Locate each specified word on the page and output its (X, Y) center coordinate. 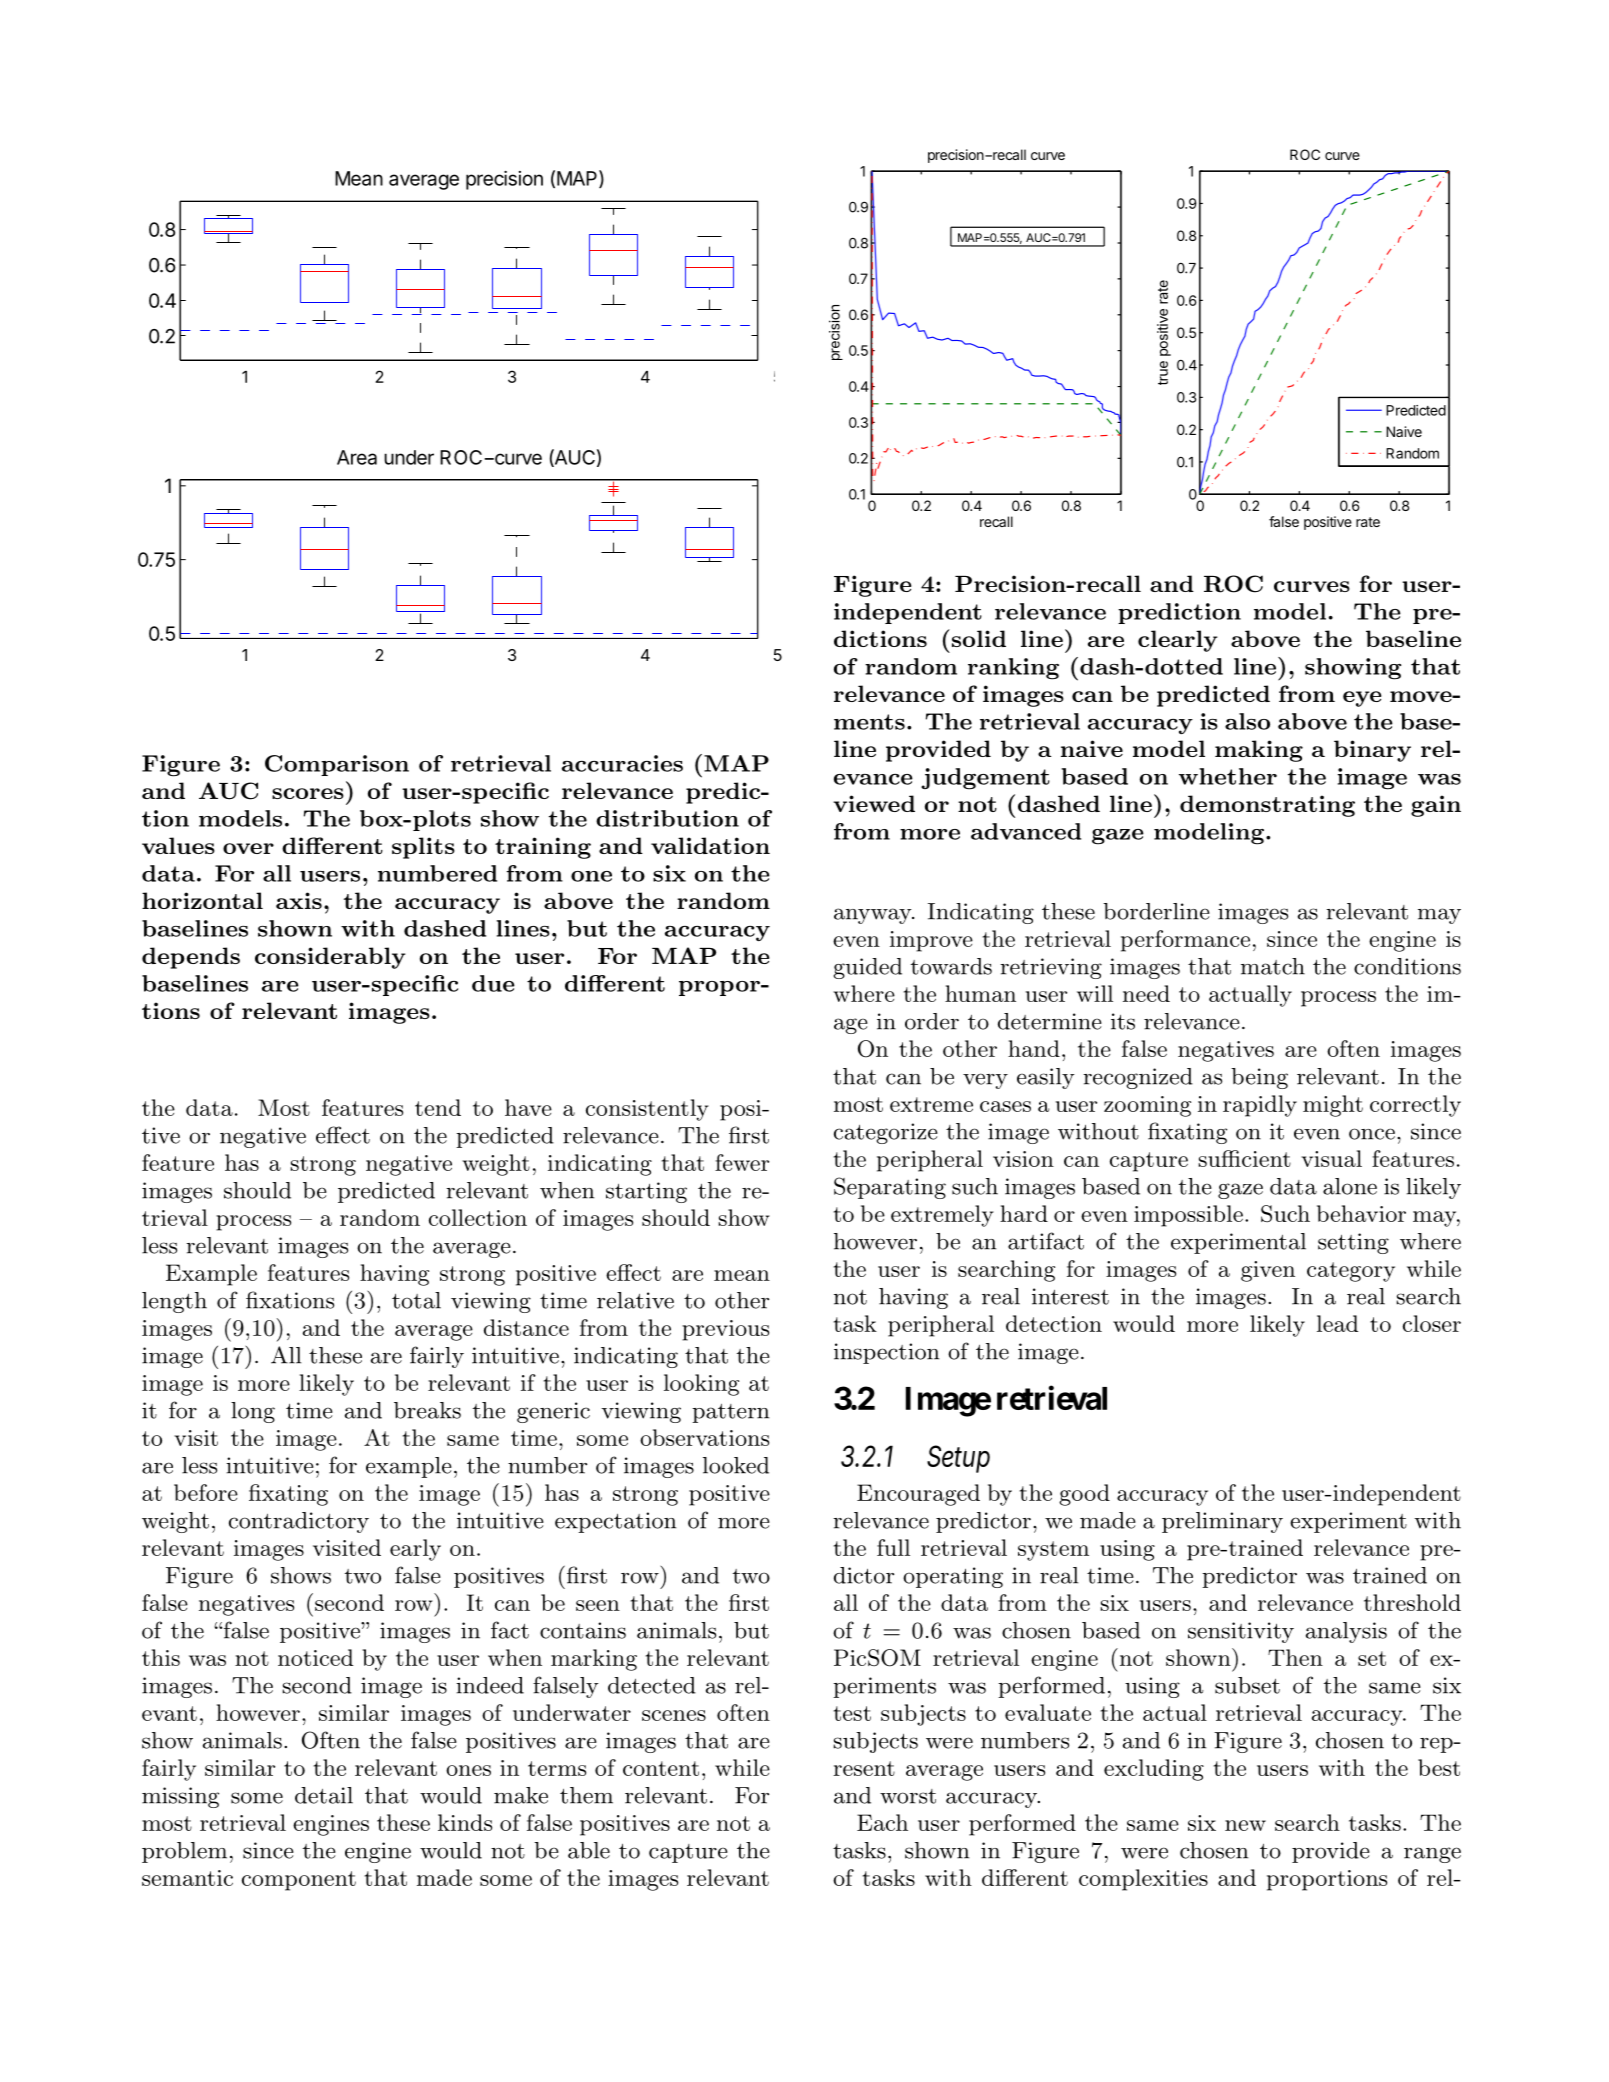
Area (357, 457)
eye (1362, 699)
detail (324, 1795)
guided (868, 968)
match (1273, 966)
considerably (330, 958)
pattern (731, 1413)
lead (1337, 1323)
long (253, 1412)
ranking (1013, 669)
